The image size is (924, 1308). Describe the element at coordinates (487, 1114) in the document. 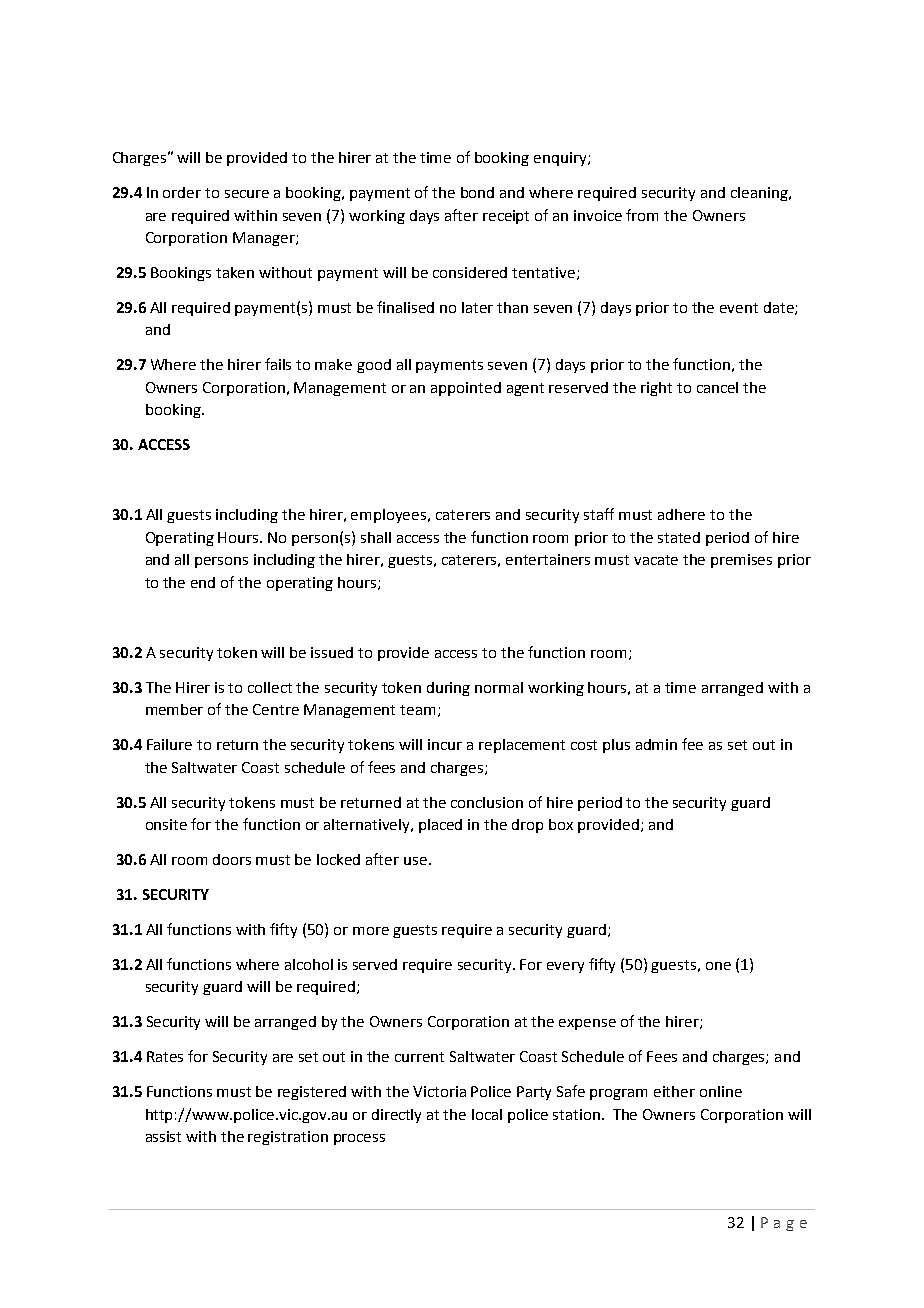

I see `local` at that location.
